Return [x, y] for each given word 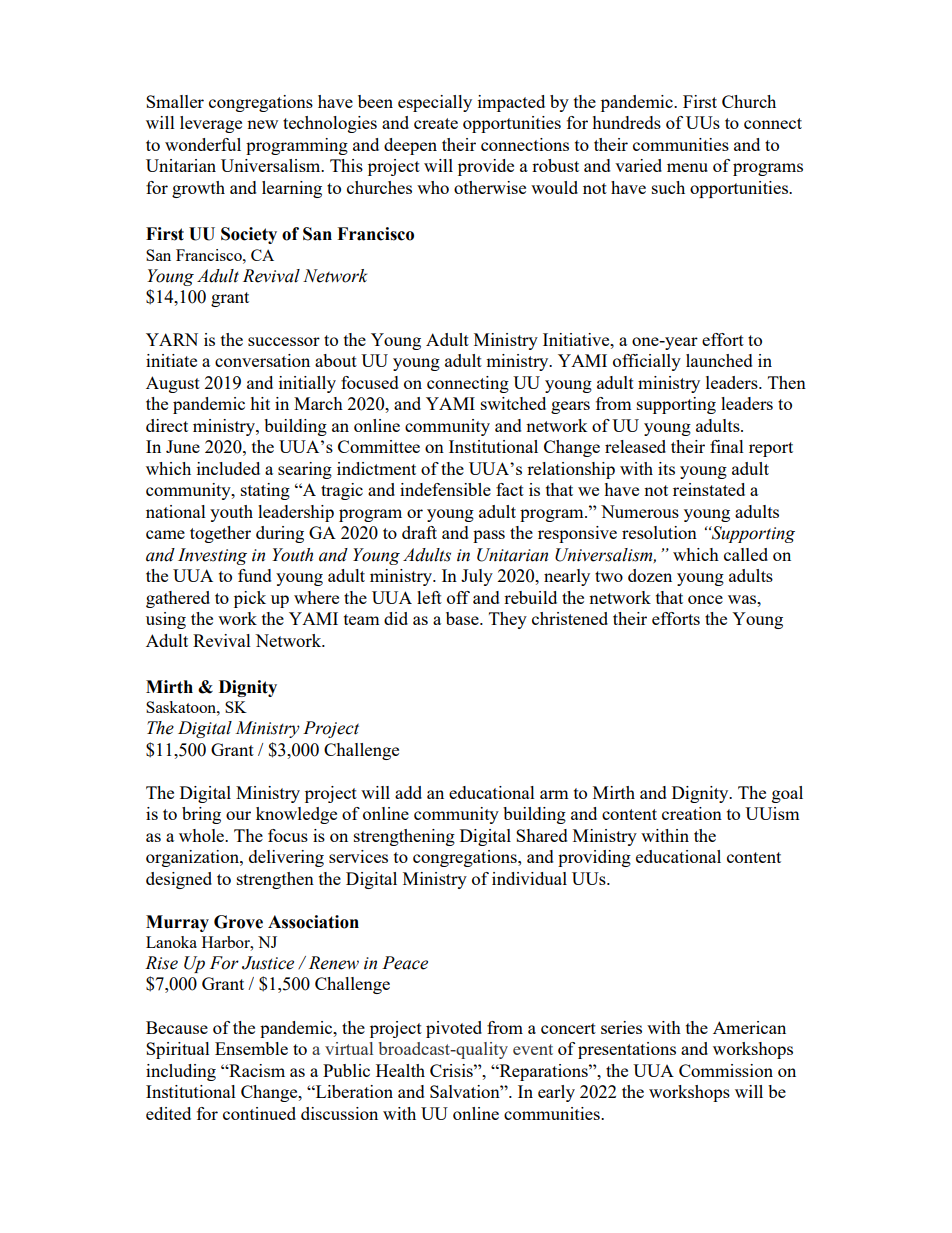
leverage [211, 124]
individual [529, 878]
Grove [238, 922]
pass [489, 536]
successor [284, 341]
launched [719, 360]
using [166, 620]
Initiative [577, 339]
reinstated [709, 489]
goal [787, 794]
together [220, 534]
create [436, 123]
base [463, 618]
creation [692, 813]
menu [687, 167]
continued [259, 1113]
